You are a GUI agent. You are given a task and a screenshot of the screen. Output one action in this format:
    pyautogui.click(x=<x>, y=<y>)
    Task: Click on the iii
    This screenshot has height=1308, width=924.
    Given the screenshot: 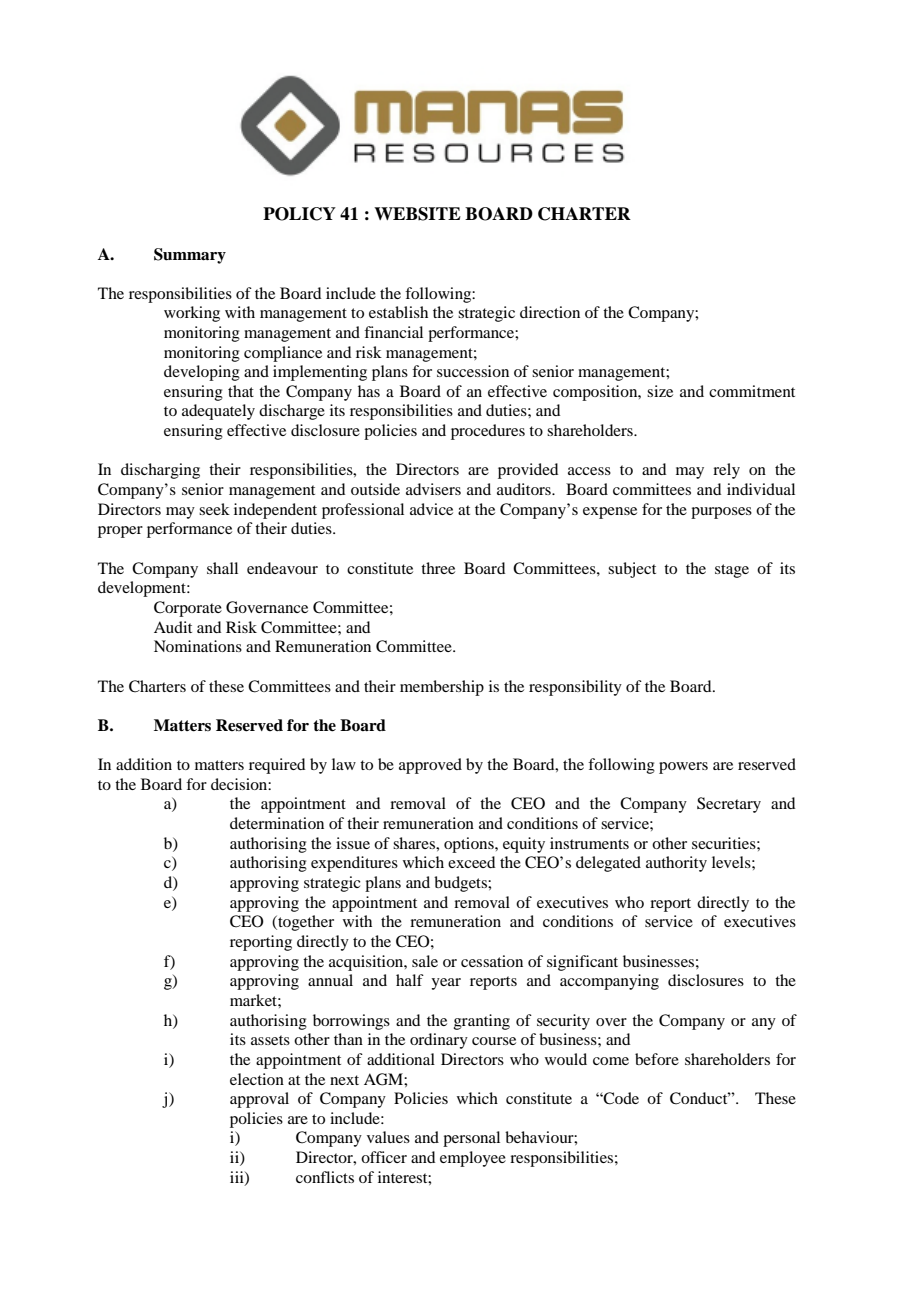 What is the action you would take?
    pyautogui.click(x=238, y=1178)
